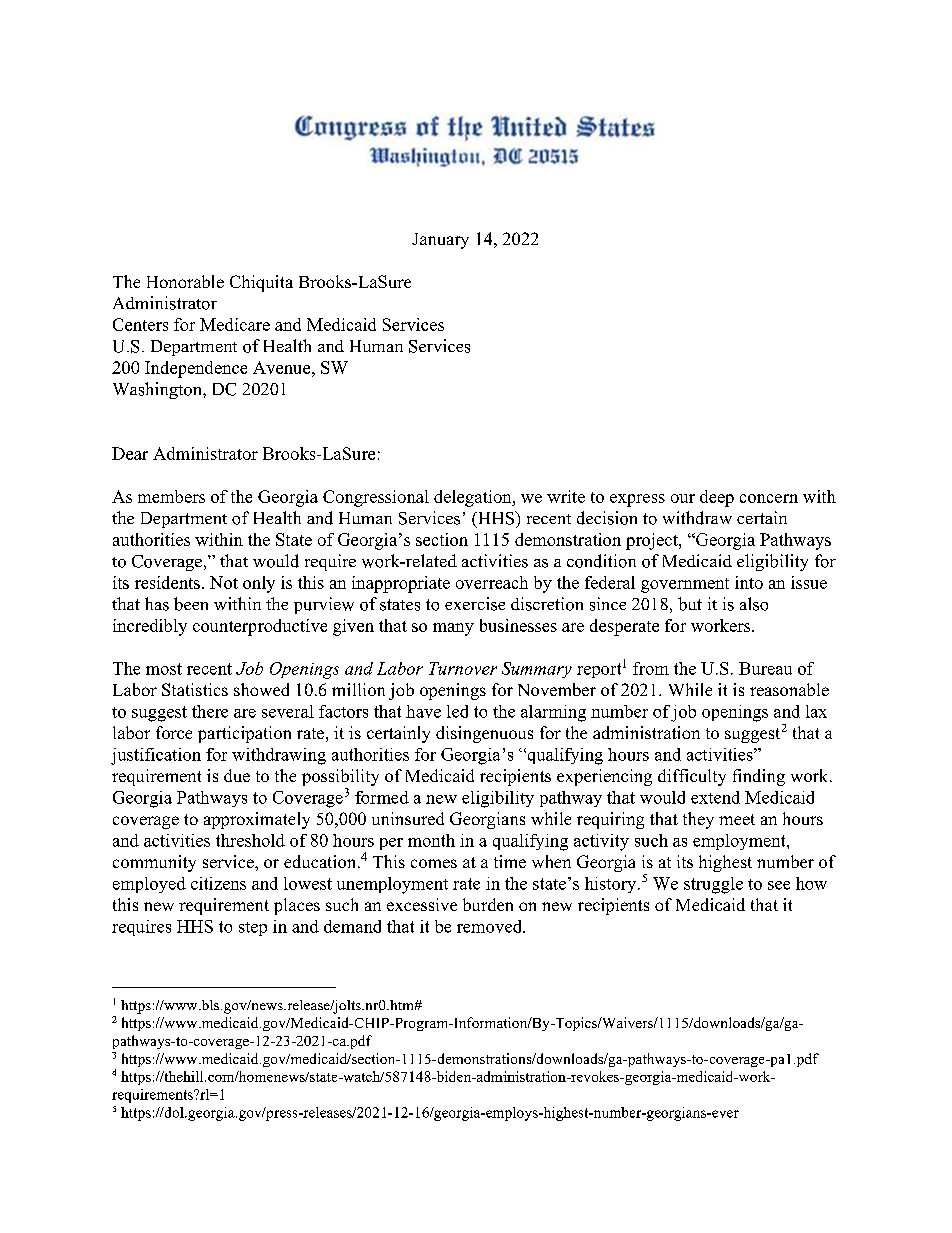 The height and width of the page is (1233, 952). I want to click on January, so click(440, 241).
